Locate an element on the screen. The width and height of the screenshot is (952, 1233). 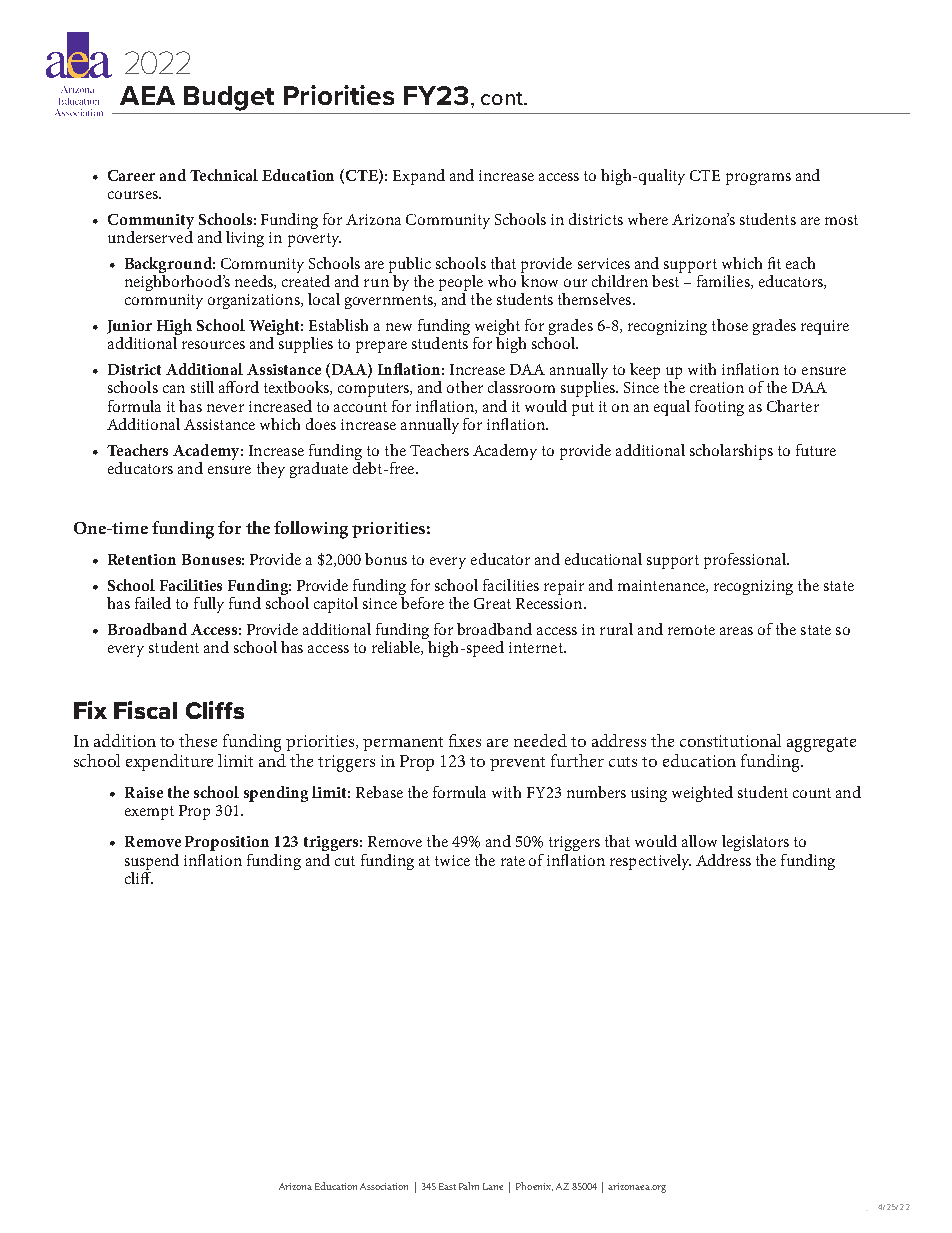
Budget is located at coordinates (229, 98).
